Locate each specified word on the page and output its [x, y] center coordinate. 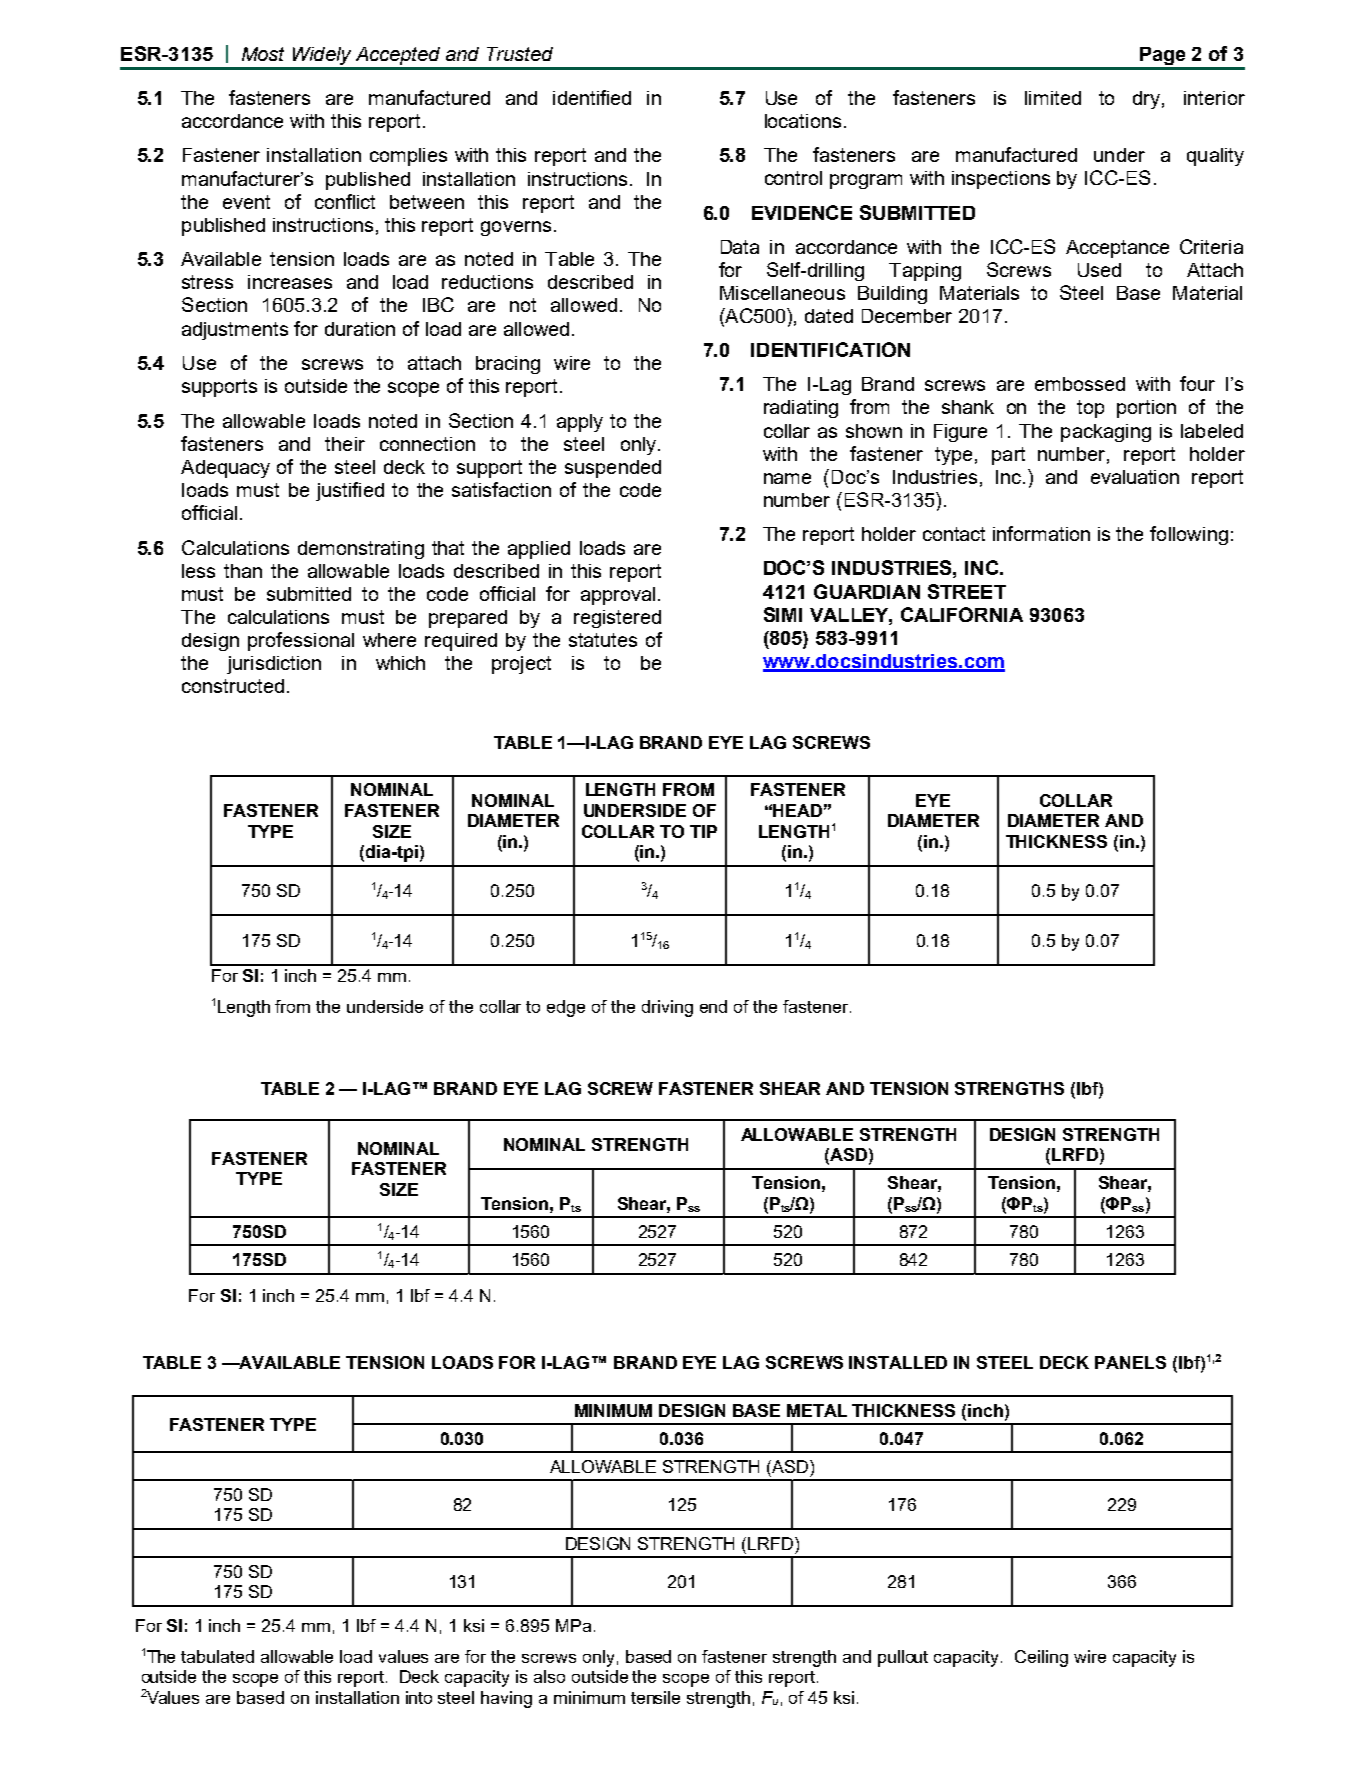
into [419, 1697]
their [345, 444]
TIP [703, 831]
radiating [801, 409]
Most [263, 54]
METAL [817, 1410]
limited [1053, 98]
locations [803, 121]
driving [667, 1008]
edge [566, 1008]
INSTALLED [898, 1362]
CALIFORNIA [962, 614]
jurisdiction [274, 665]
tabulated [217, 1656]
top [1090, 409]
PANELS [1130, 1362]
